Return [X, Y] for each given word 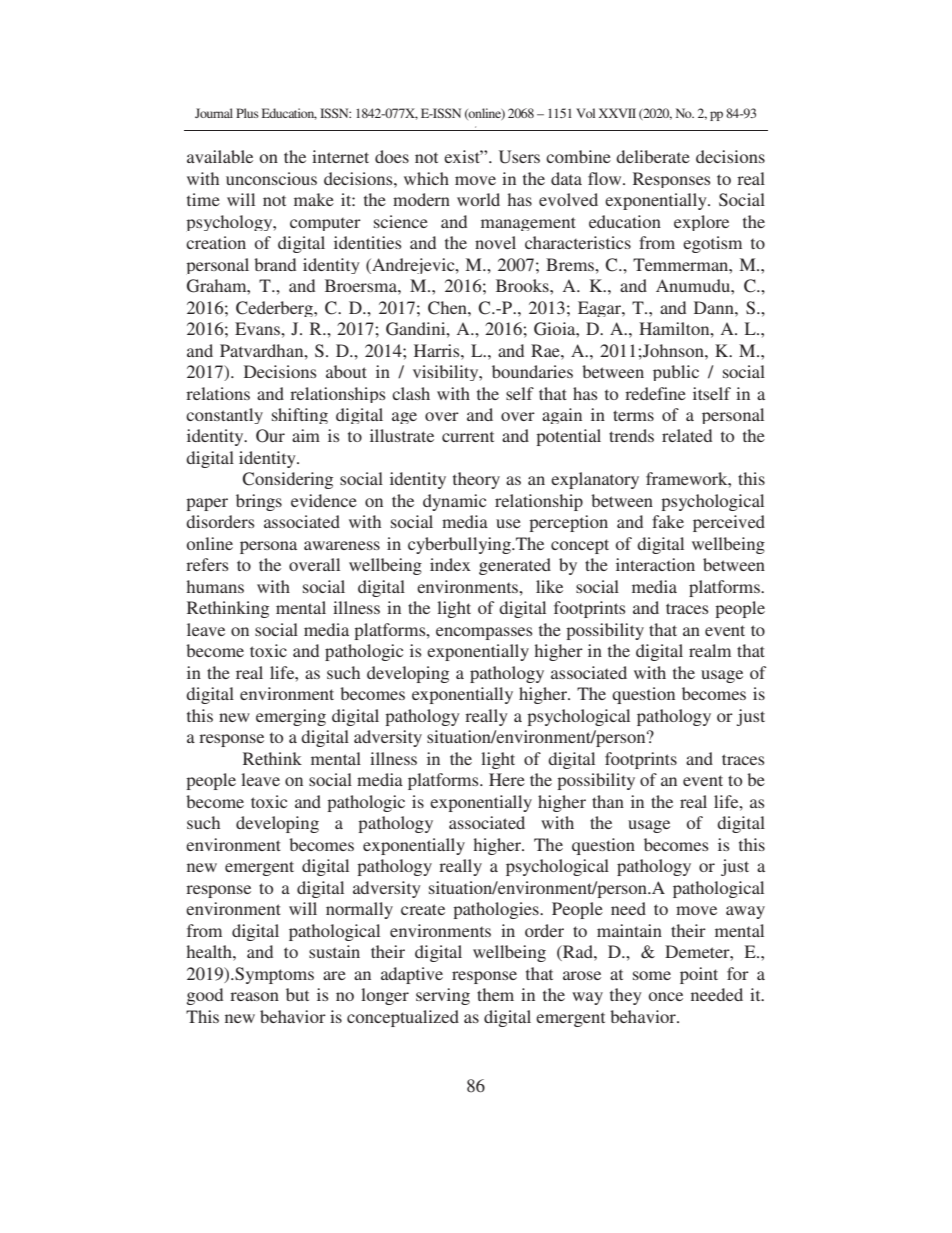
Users [519, 157]
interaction [655, 564]
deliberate [653, 156]
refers [207, 564]
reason [254, 996]
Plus [247, 113]
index [450, 564]
